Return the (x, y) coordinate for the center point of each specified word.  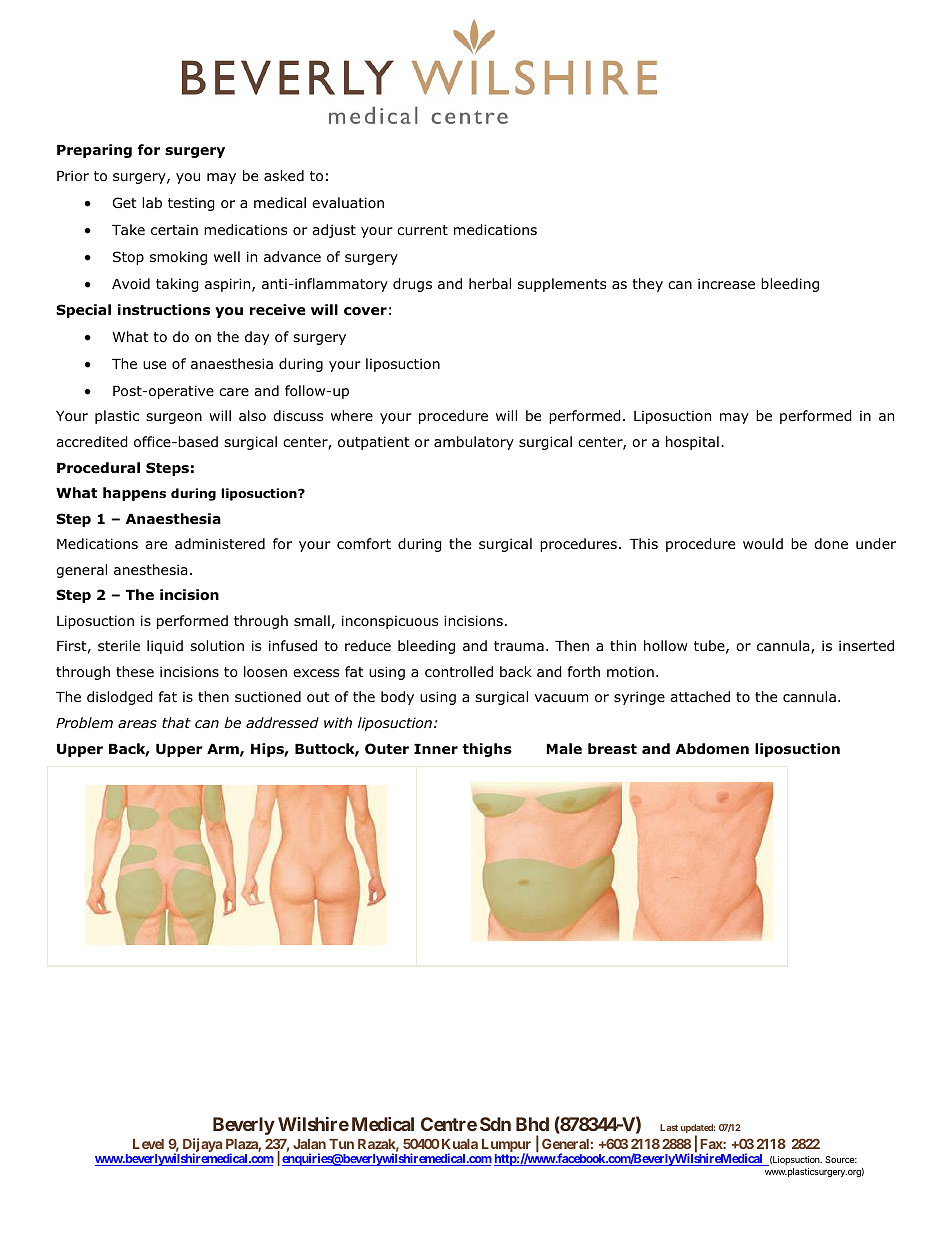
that (176, 722)
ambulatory (474, 443)
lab (152, 202)
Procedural (98, 468)
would (763, 544)
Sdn (495, 1124)
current (422, 230)
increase (726, 283)
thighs (487, 750)
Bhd (532, 1124)
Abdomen (712, 749)
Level (148, 1144)
